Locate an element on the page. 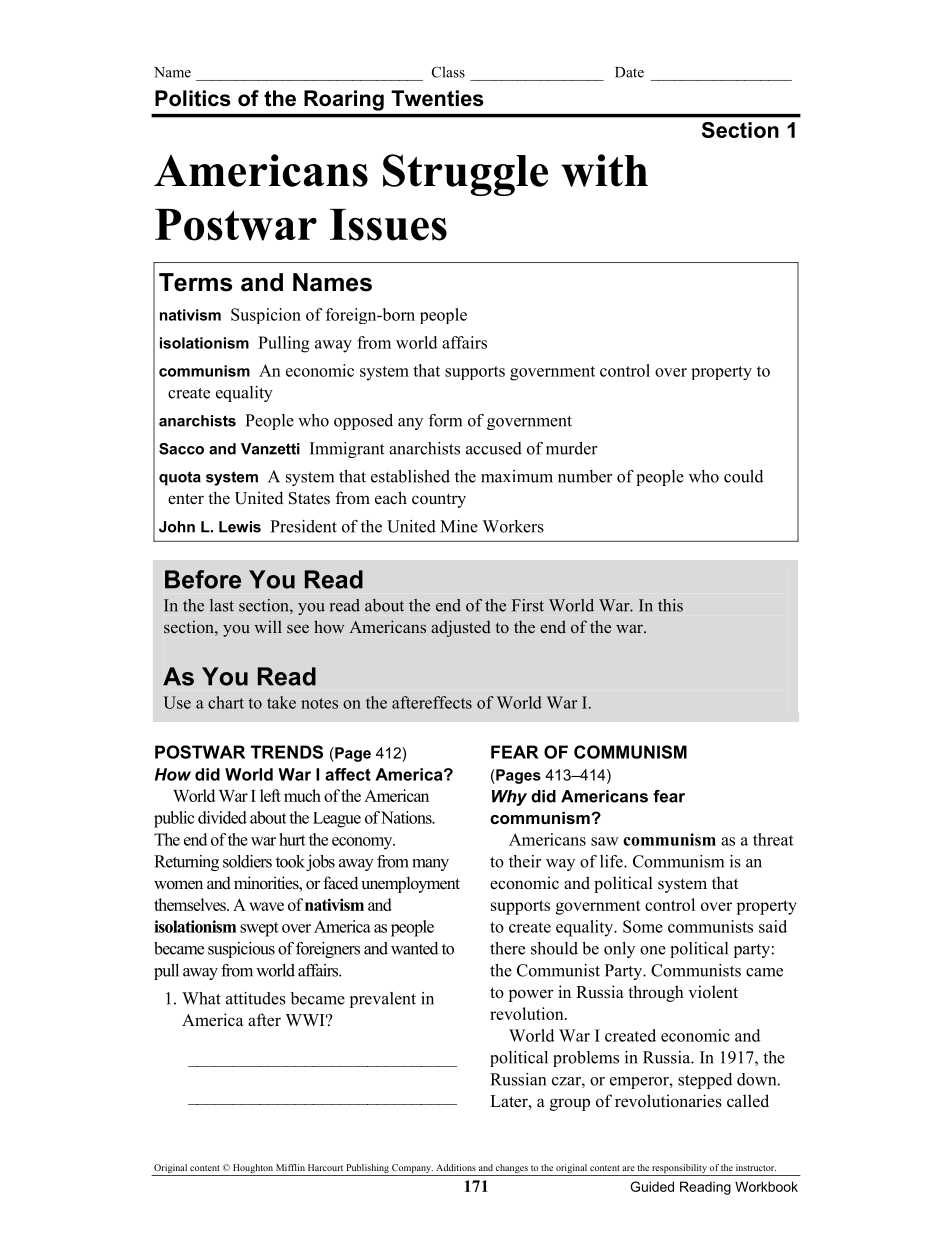  adjusted is located at coordinates (461, 628).
